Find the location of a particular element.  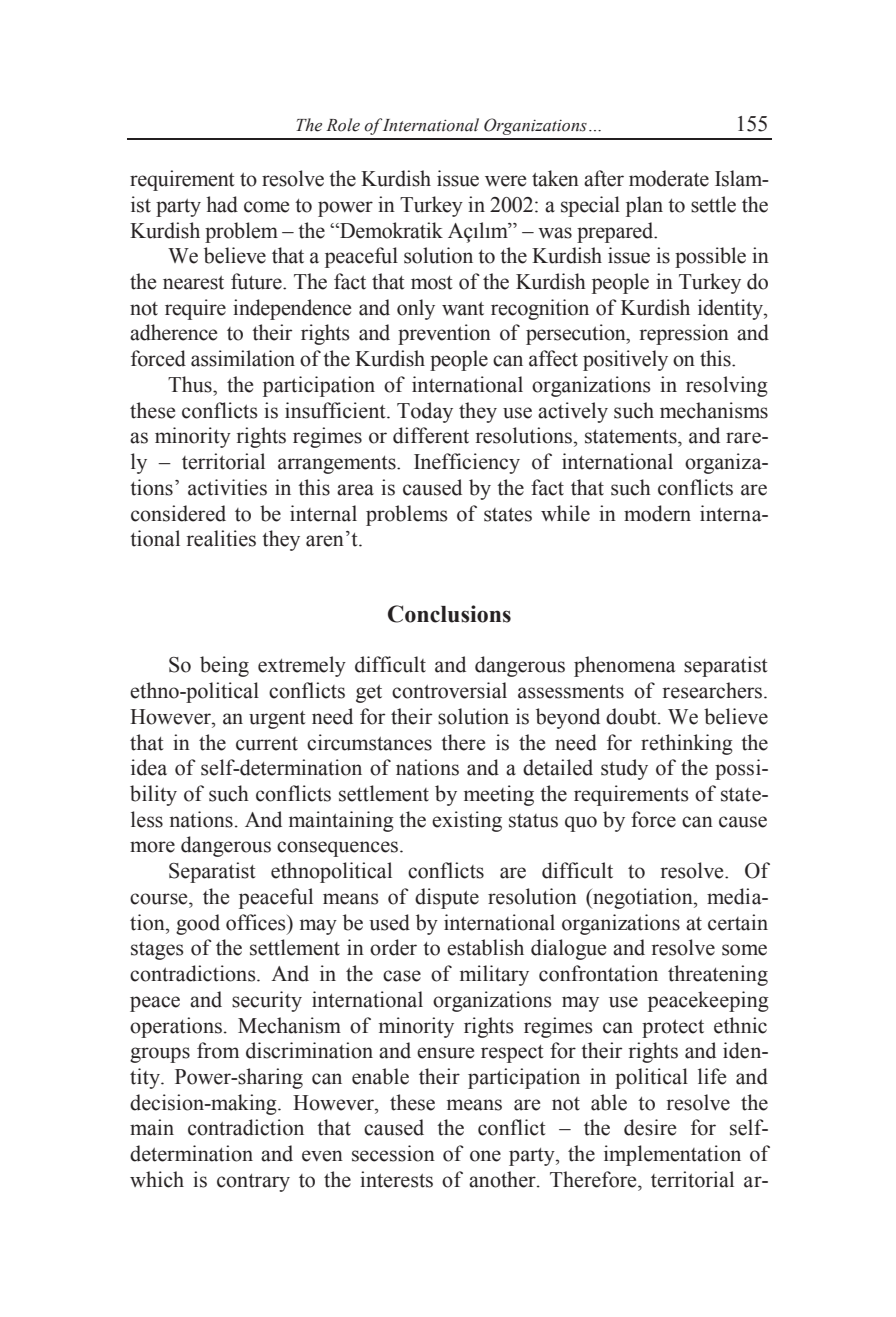

one is located at coordinates (485, 1156).
